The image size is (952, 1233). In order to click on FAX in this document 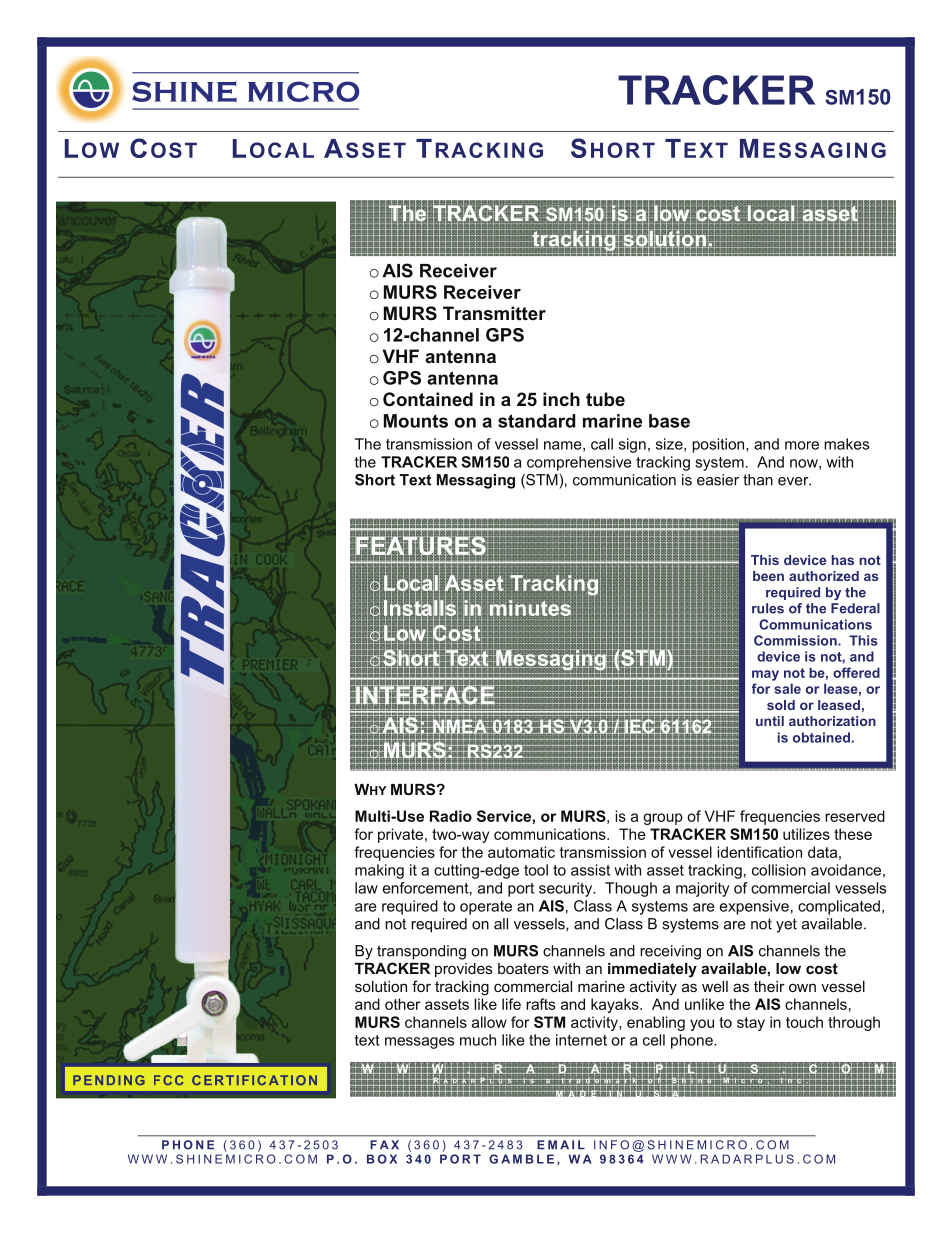, I will do `click(384, 1145)`.
